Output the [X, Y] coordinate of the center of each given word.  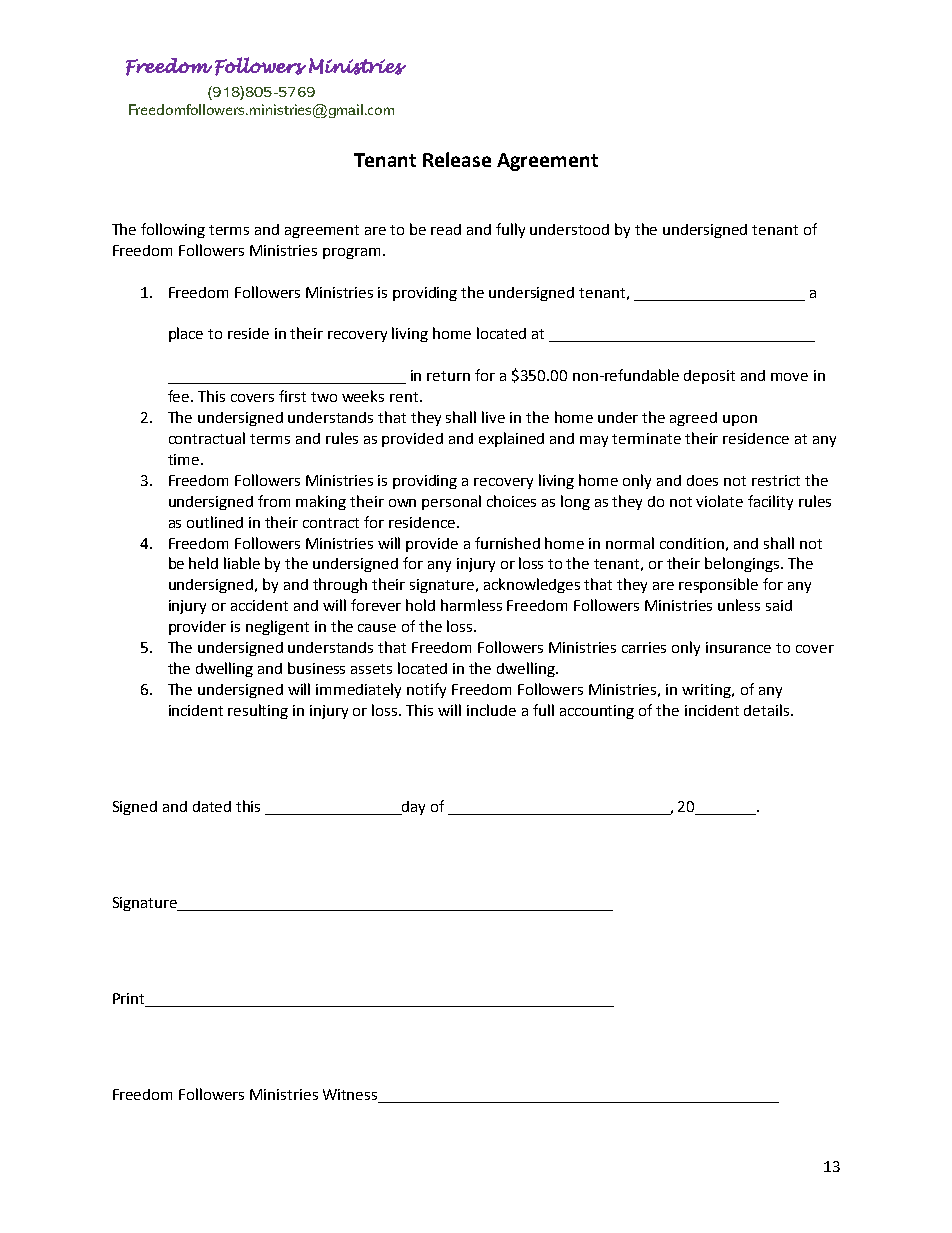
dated [212, 806]
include [491, 710]
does [702, 480]
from [274, 501]
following [173, 230]
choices [511, 501]
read [446, 229]
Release [457, 159]
